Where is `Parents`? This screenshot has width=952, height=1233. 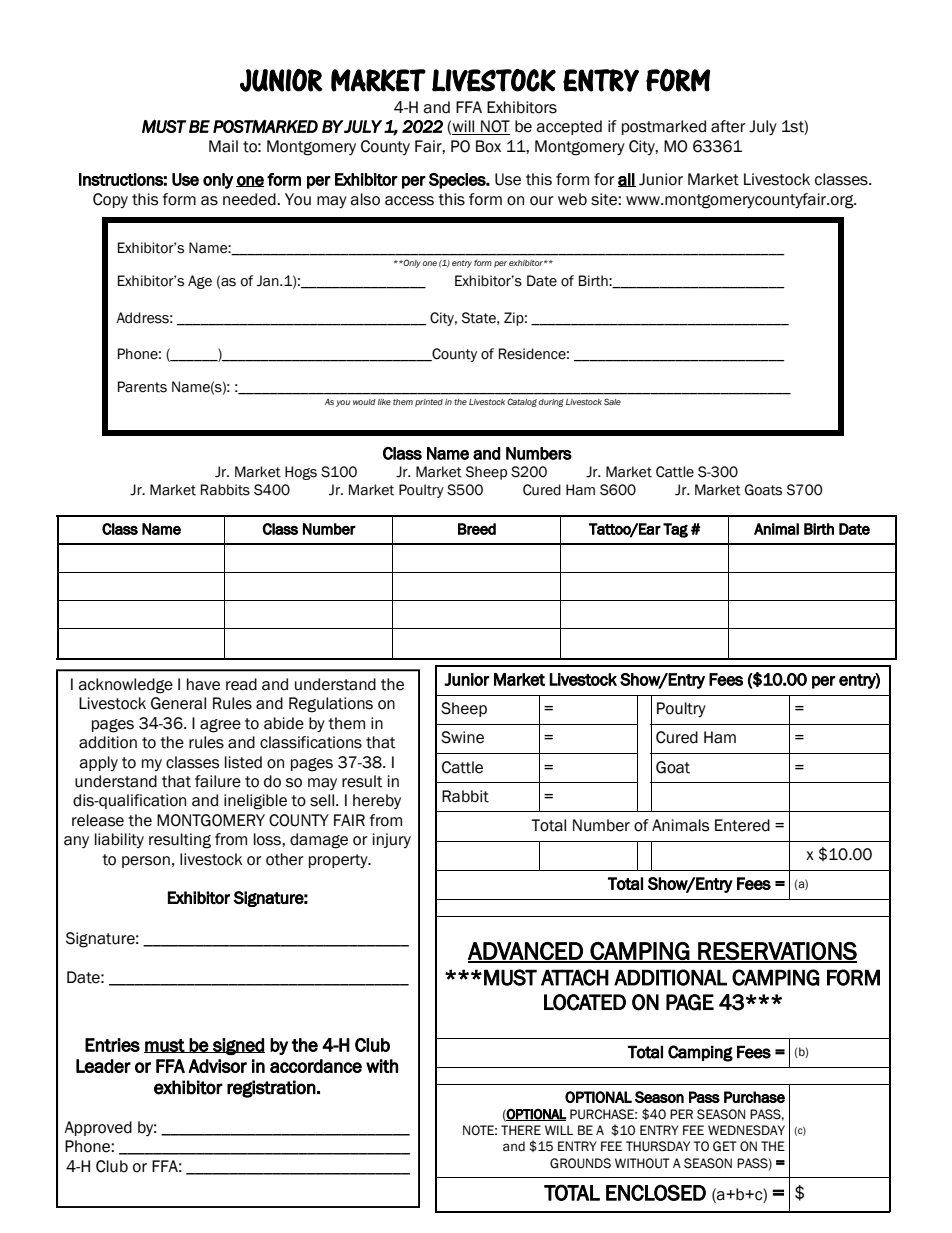 Parents is located at coordinates (142, 387).
